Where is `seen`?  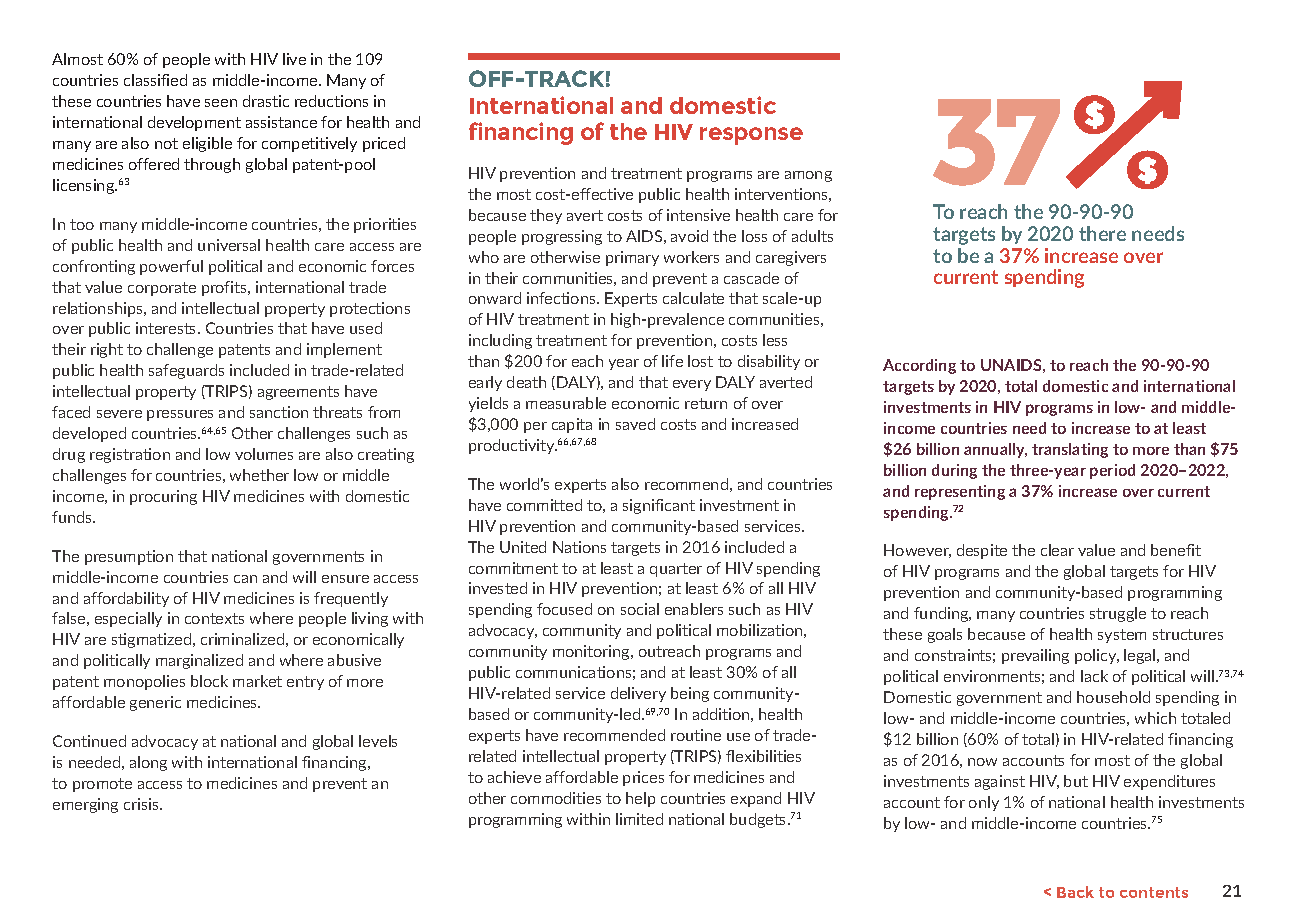
seen is located at coordinates (221, 103).
